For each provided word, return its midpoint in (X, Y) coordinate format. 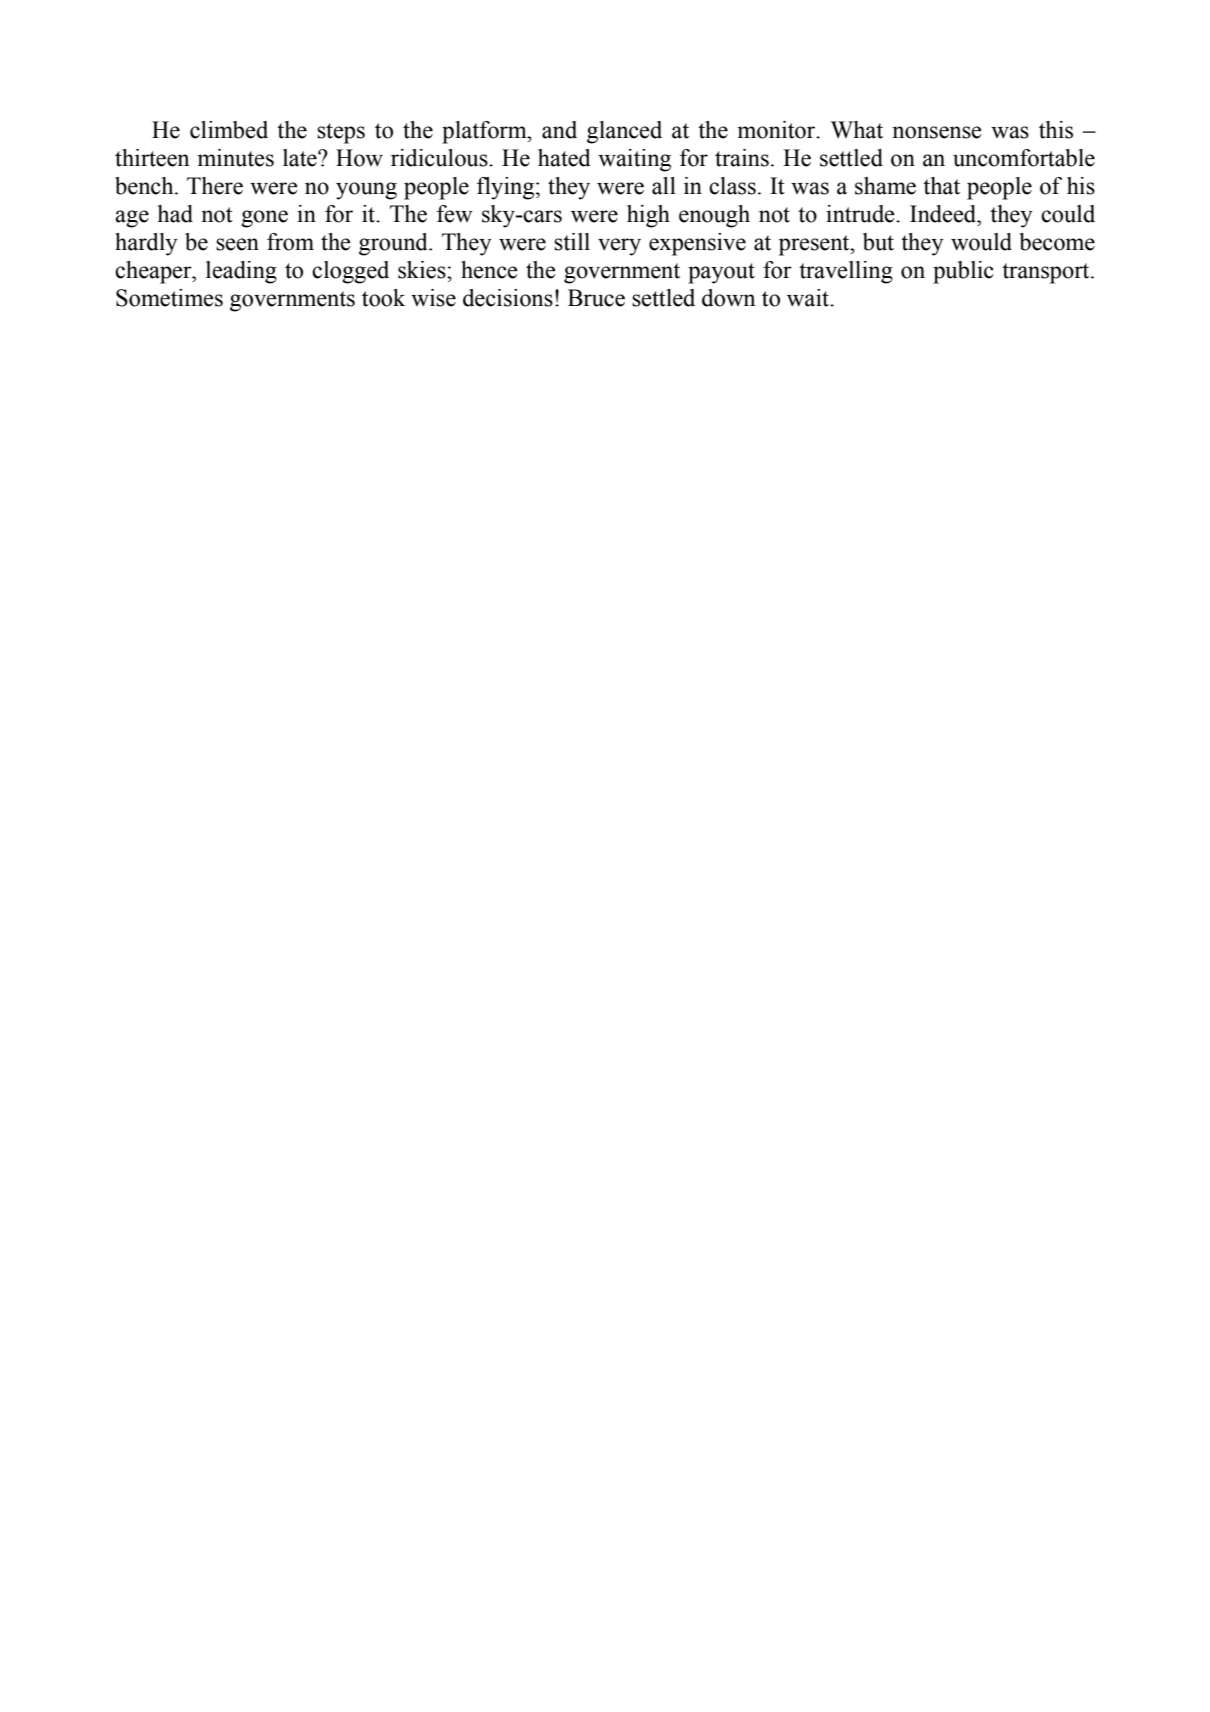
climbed (229, 130)
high (648, 216)
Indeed (944, 214)
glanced (624, 132)
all (664, 186)
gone (264, 219)
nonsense (937, 132)
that (941, 186)
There (215, 186)
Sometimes (169, 298)
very (619, 247)
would (981, 242)
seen (237, 244)
